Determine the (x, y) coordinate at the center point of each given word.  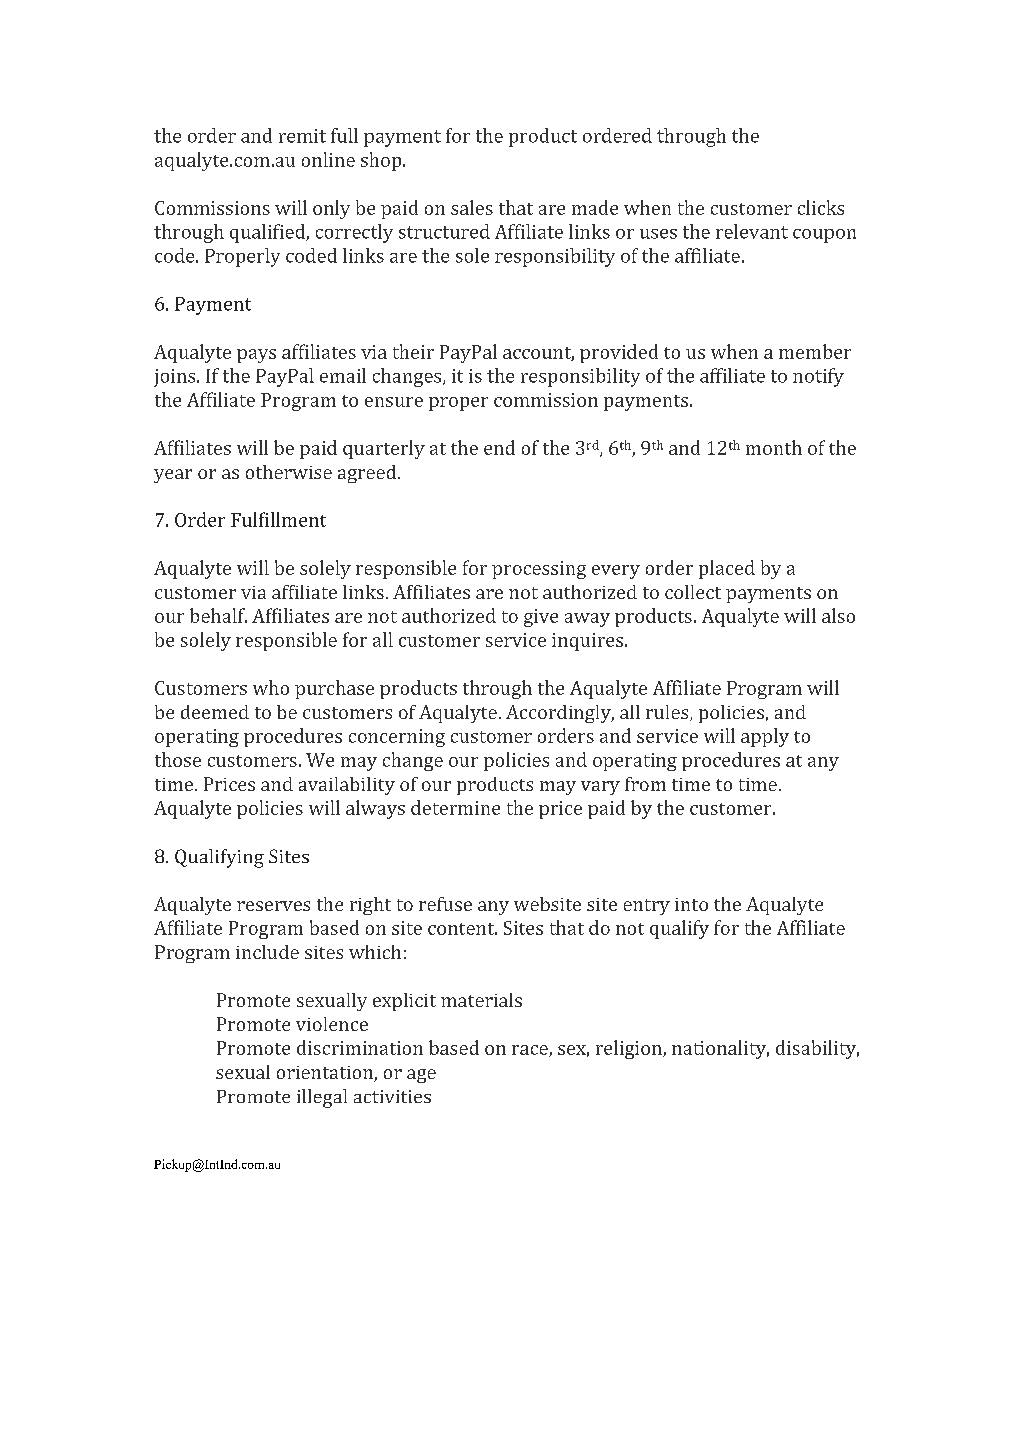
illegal (322, 1098)
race (531, 1051)
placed (727, 569)
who (271, 687)
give (541, 618)
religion (630, 1049)
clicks (821, 207)
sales (472, 207)
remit (302, 136)
